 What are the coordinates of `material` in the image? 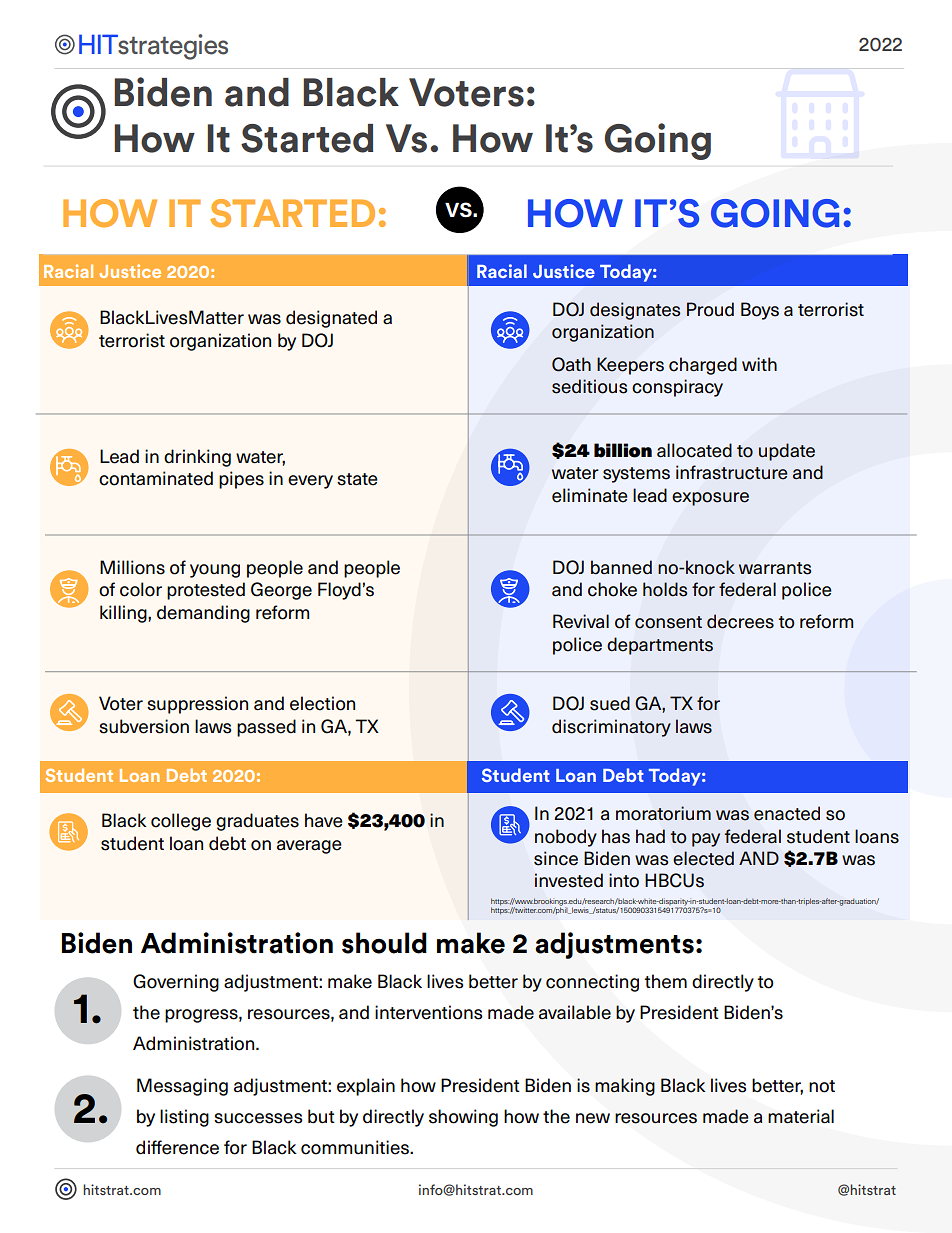 It's located at (801, 1116).
